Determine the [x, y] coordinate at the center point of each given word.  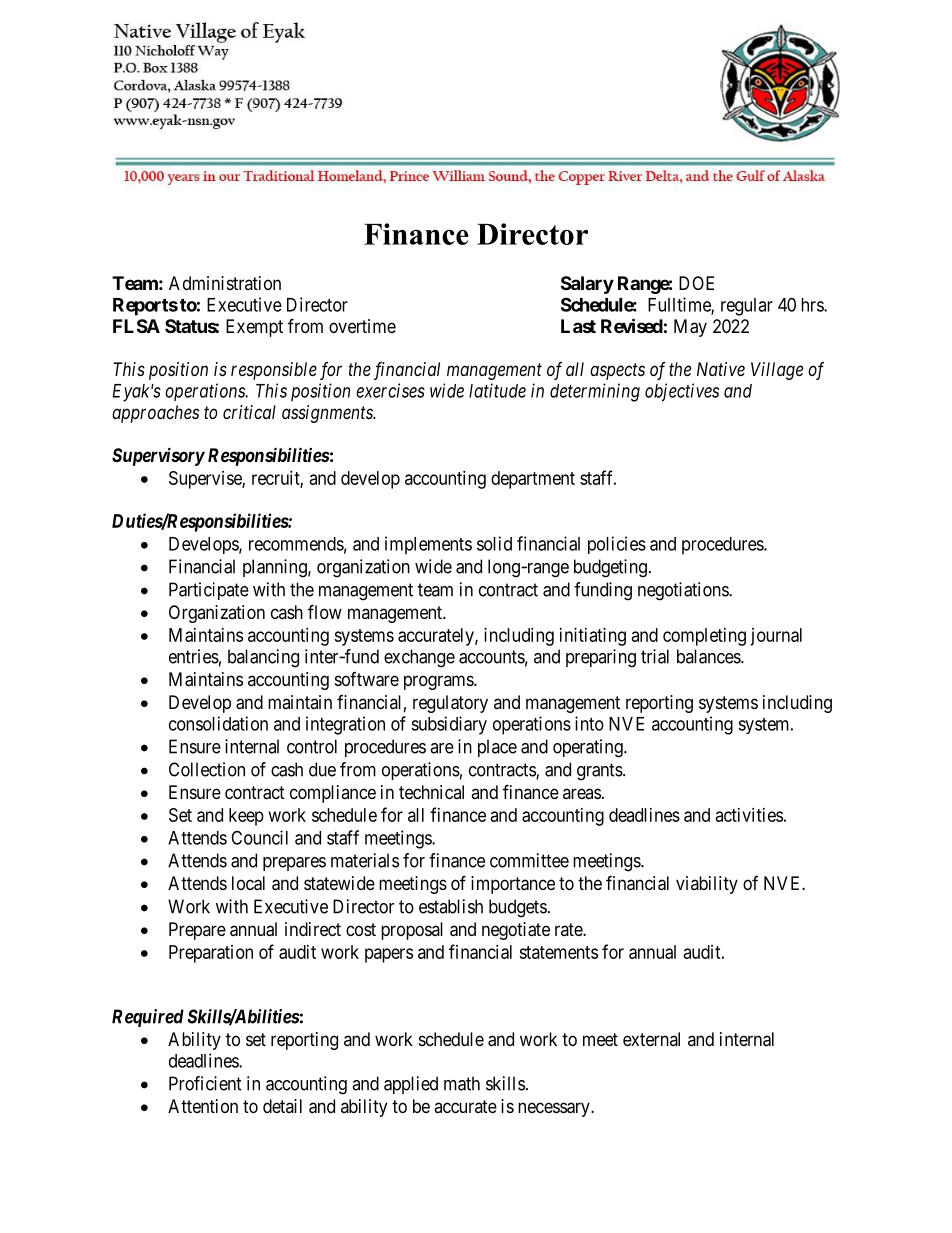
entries [194, 656]
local [248, 883]
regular [747, 307]
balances [709, 656]
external [651, 1039]
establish [451, 906]
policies [617, 545]
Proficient [205, 1083]
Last [578, 326]
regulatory [450, 704]
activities [749, 815]
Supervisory [158, 456]
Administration [225, 283]
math [462, 1083]
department [533, 480]
